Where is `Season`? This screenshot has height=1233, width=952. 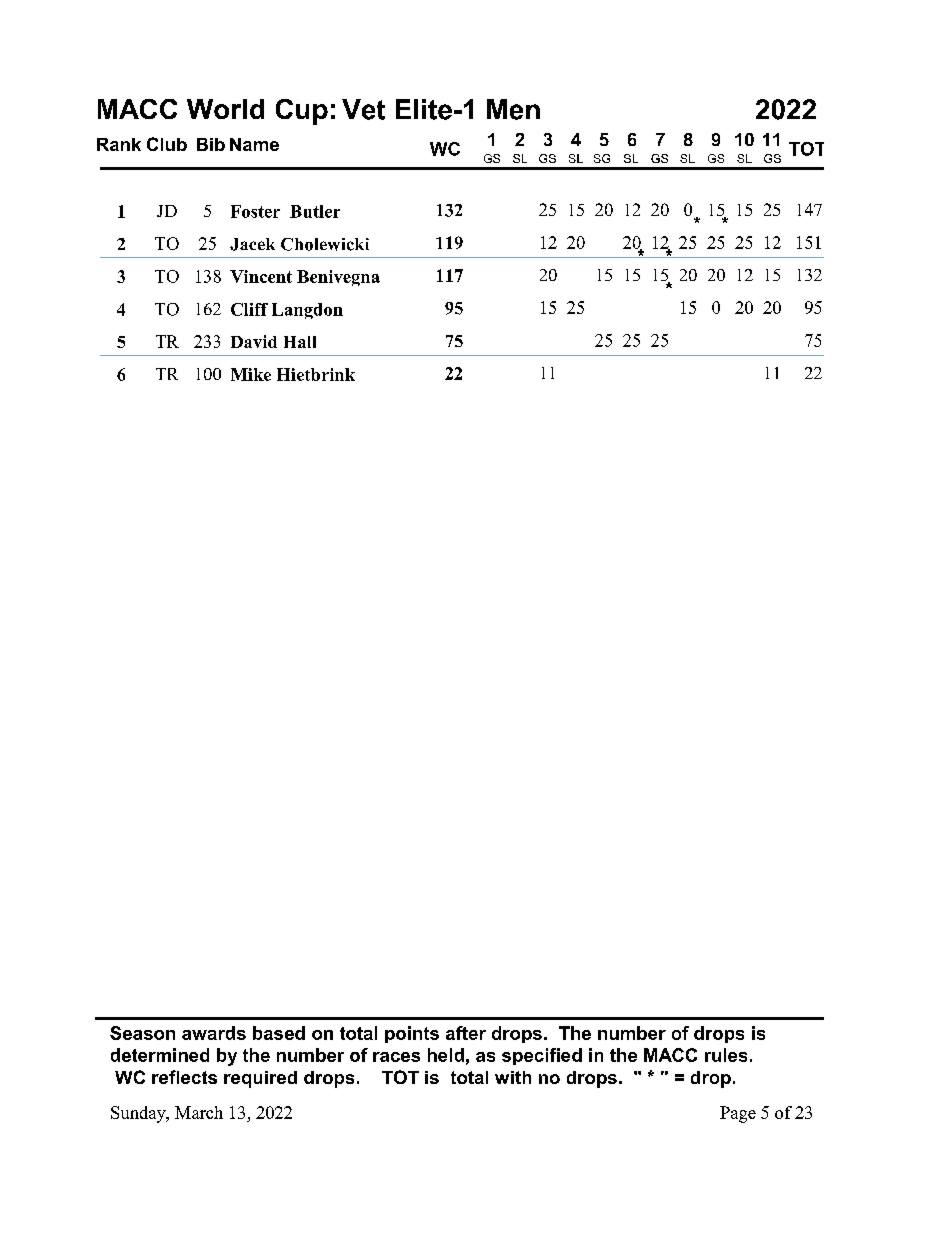
Season is located at coordinates (142, 1033).
